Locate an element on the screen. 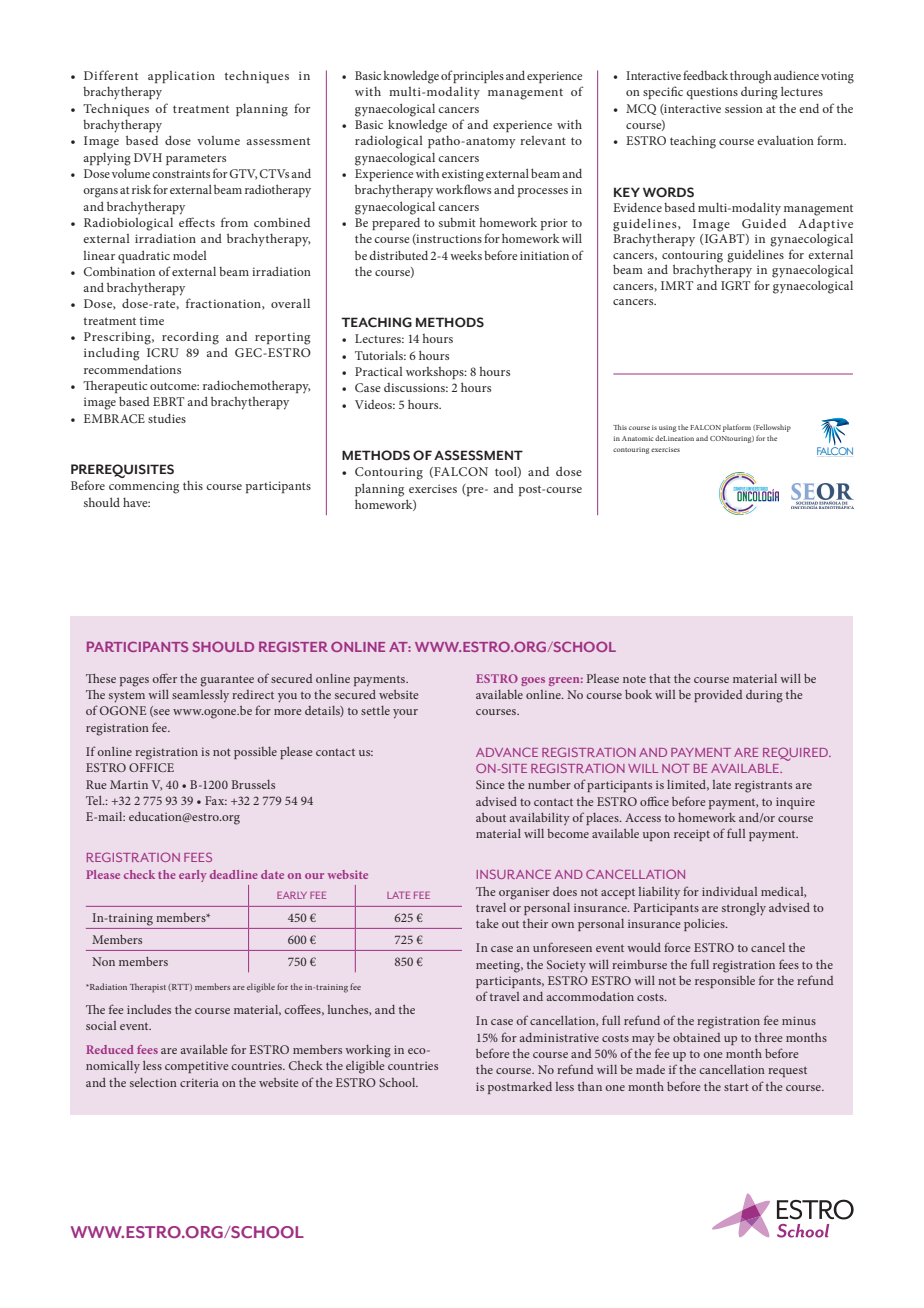 This screenshot has height=1308, width=924. REQUIRED is located at coordinates (796, 754).
